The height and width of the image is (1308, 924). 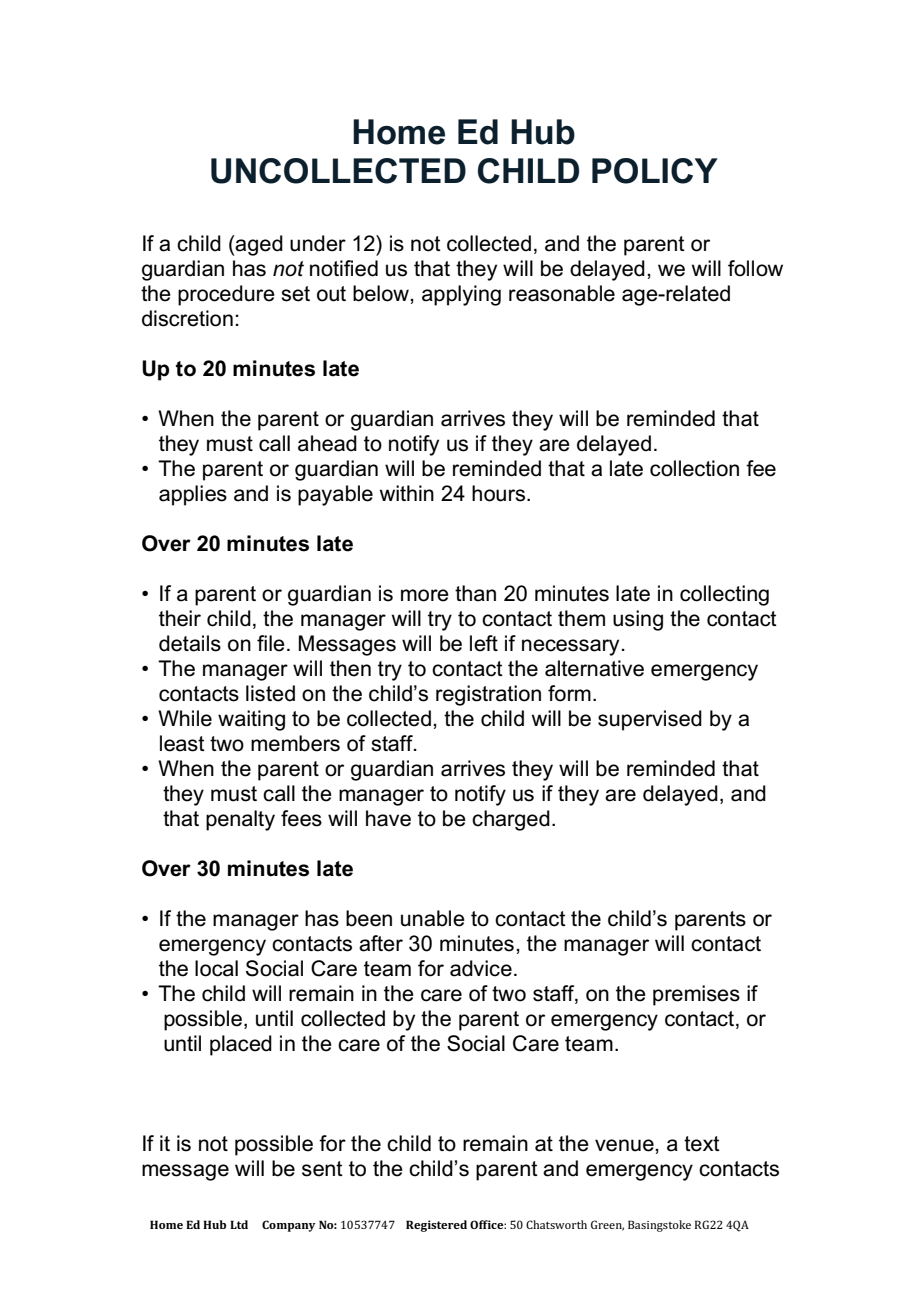 What do you see at coordinates (724, 595) in the image?
I see `collecting` at bounding box center [724, 595].
